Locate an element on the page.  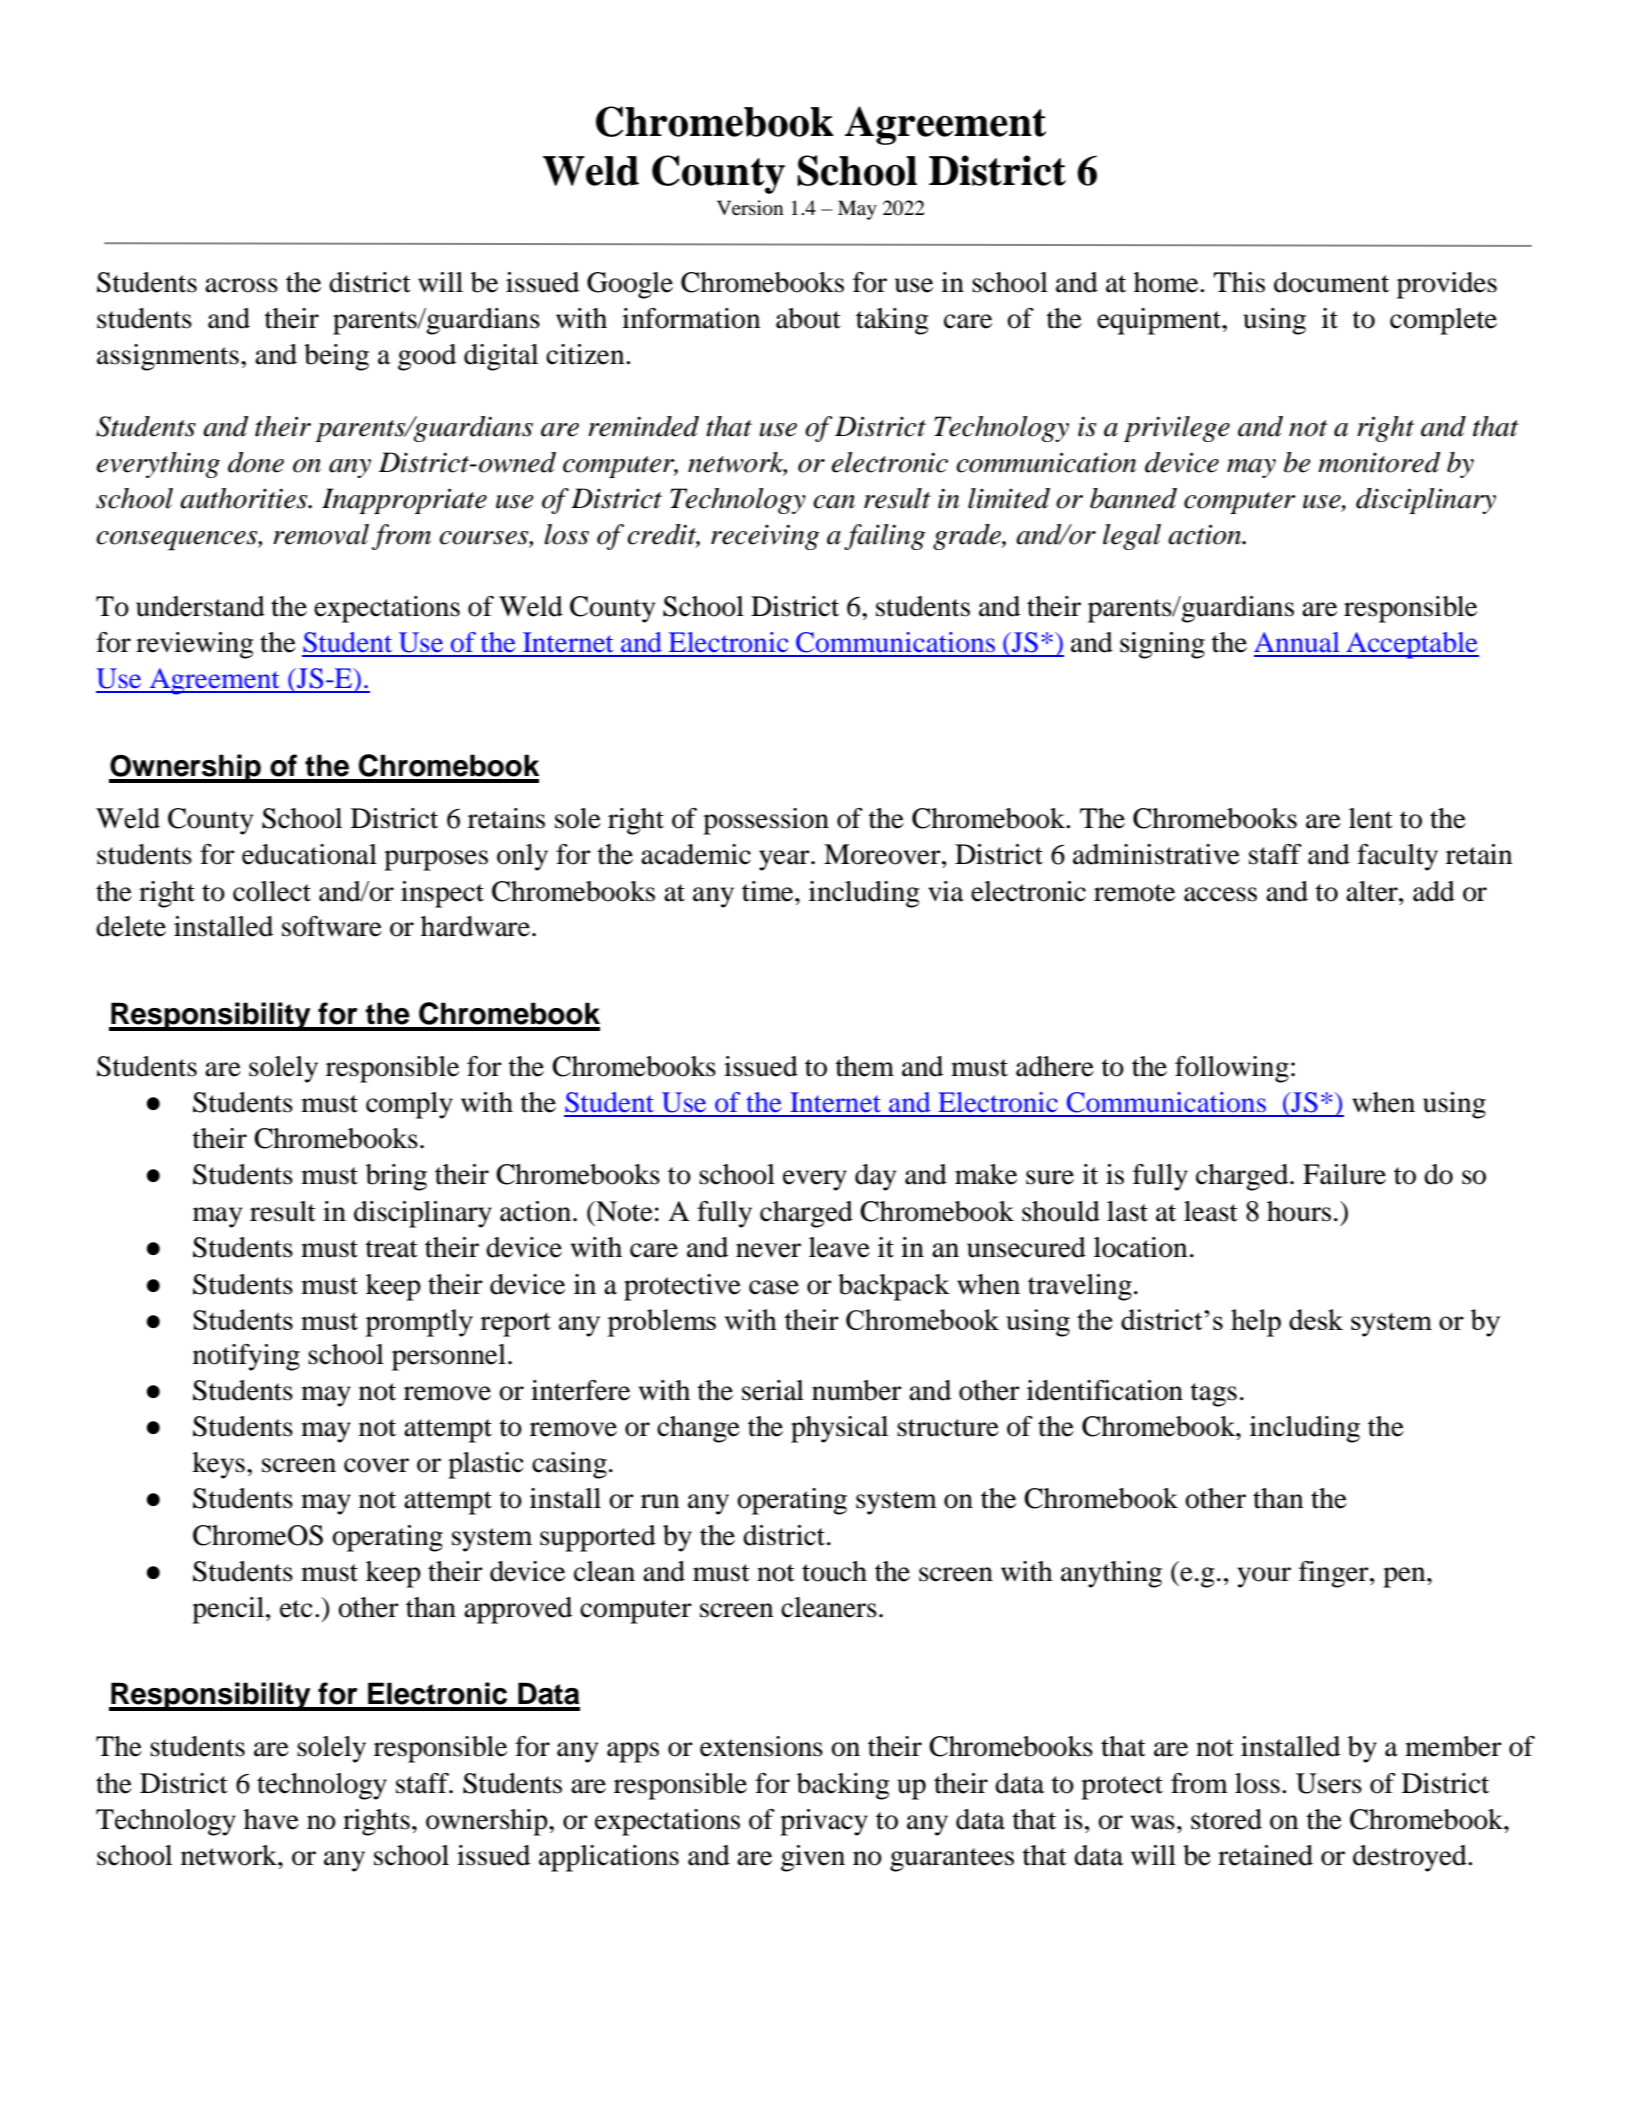
collect is located at coordinates (272, 891).
